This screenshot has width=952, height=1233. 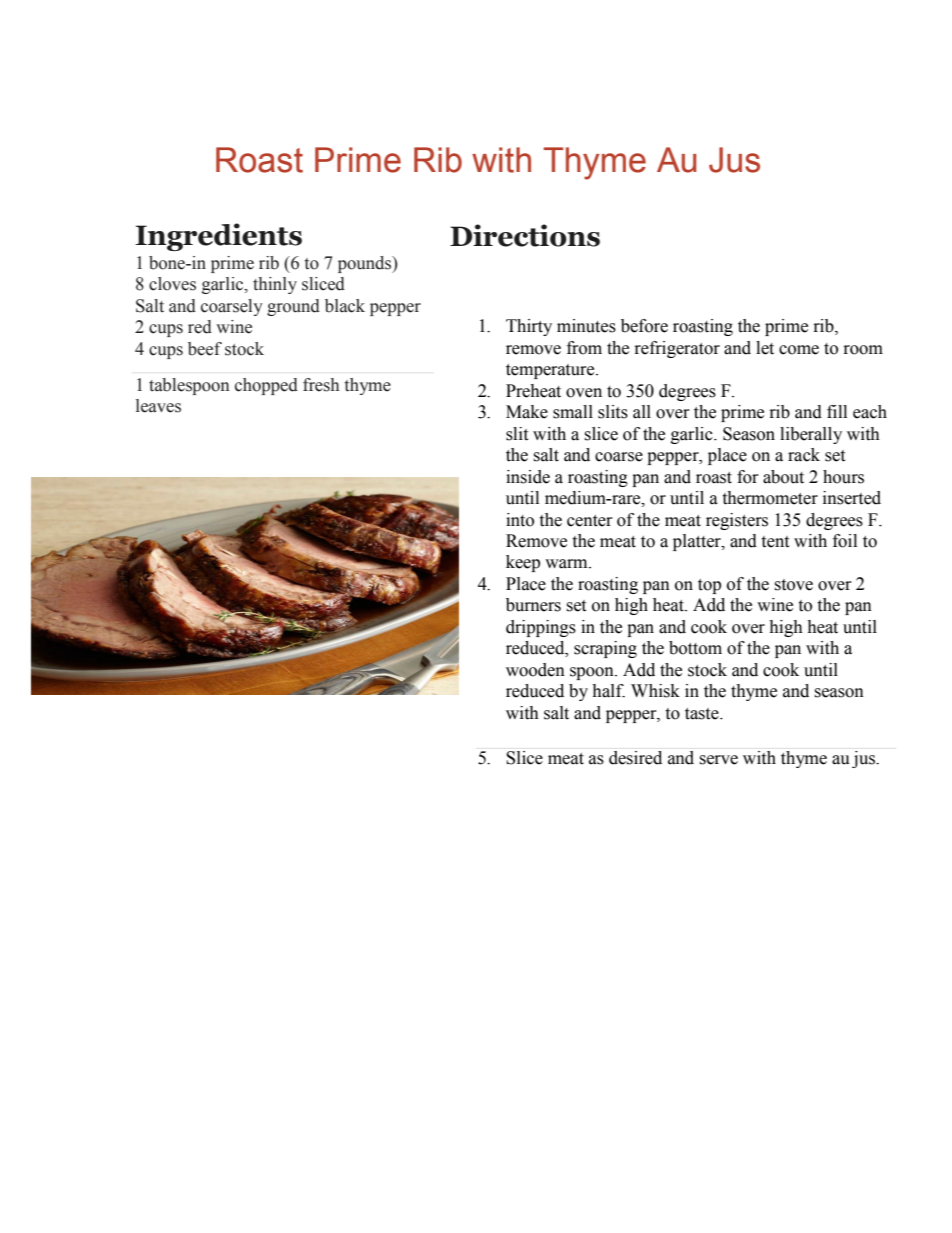 What do you see at coordinates (837, 411) in the screenshot?
I see `fill` at bounding box center [837, 411].
